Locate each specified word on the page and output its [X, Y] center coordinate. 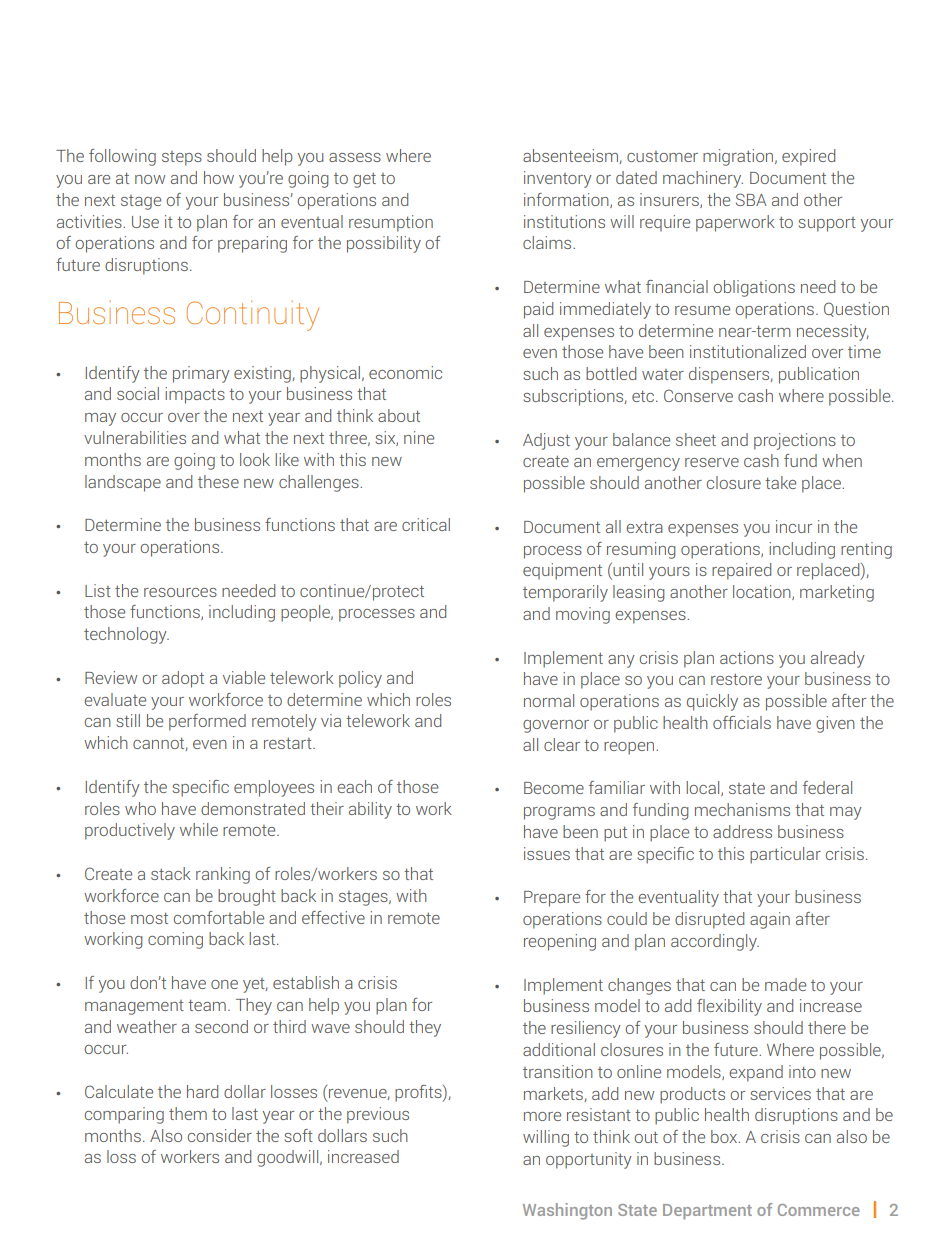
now [150, 179]
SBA [751, 199]
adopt [183, 679]
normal [549, 700]
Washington [567, 1211]
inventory [558, 179]
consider [220, 1135]
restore [736, 679]
